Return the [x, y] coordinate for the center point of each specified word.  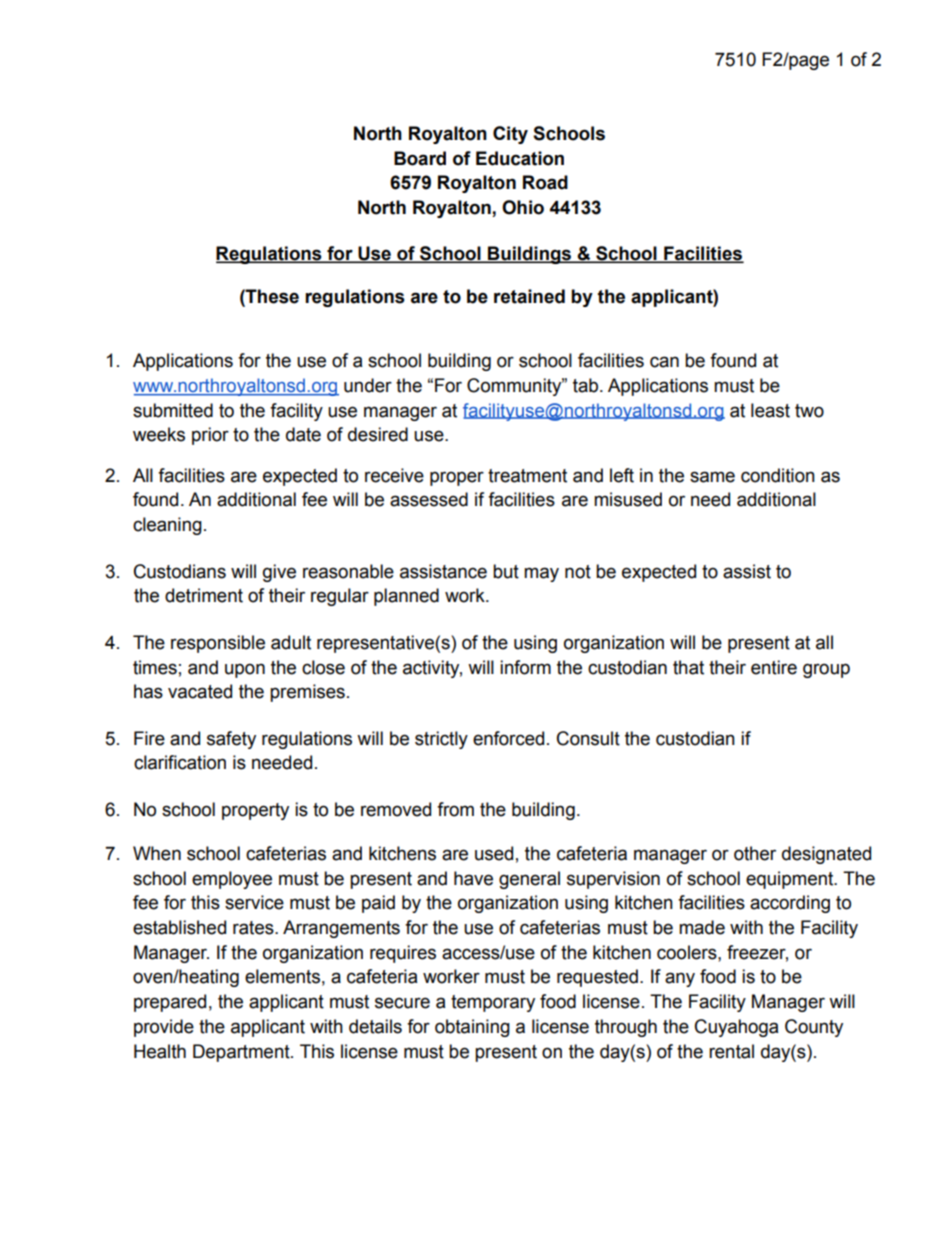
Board [420, 158]
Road [545, 182]
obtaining [472, 1028]
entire [774, 667]
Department [242, 1053]
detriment [204, 595]
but [506, 571]
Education [520, 158]
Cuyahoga [736, 1028]
